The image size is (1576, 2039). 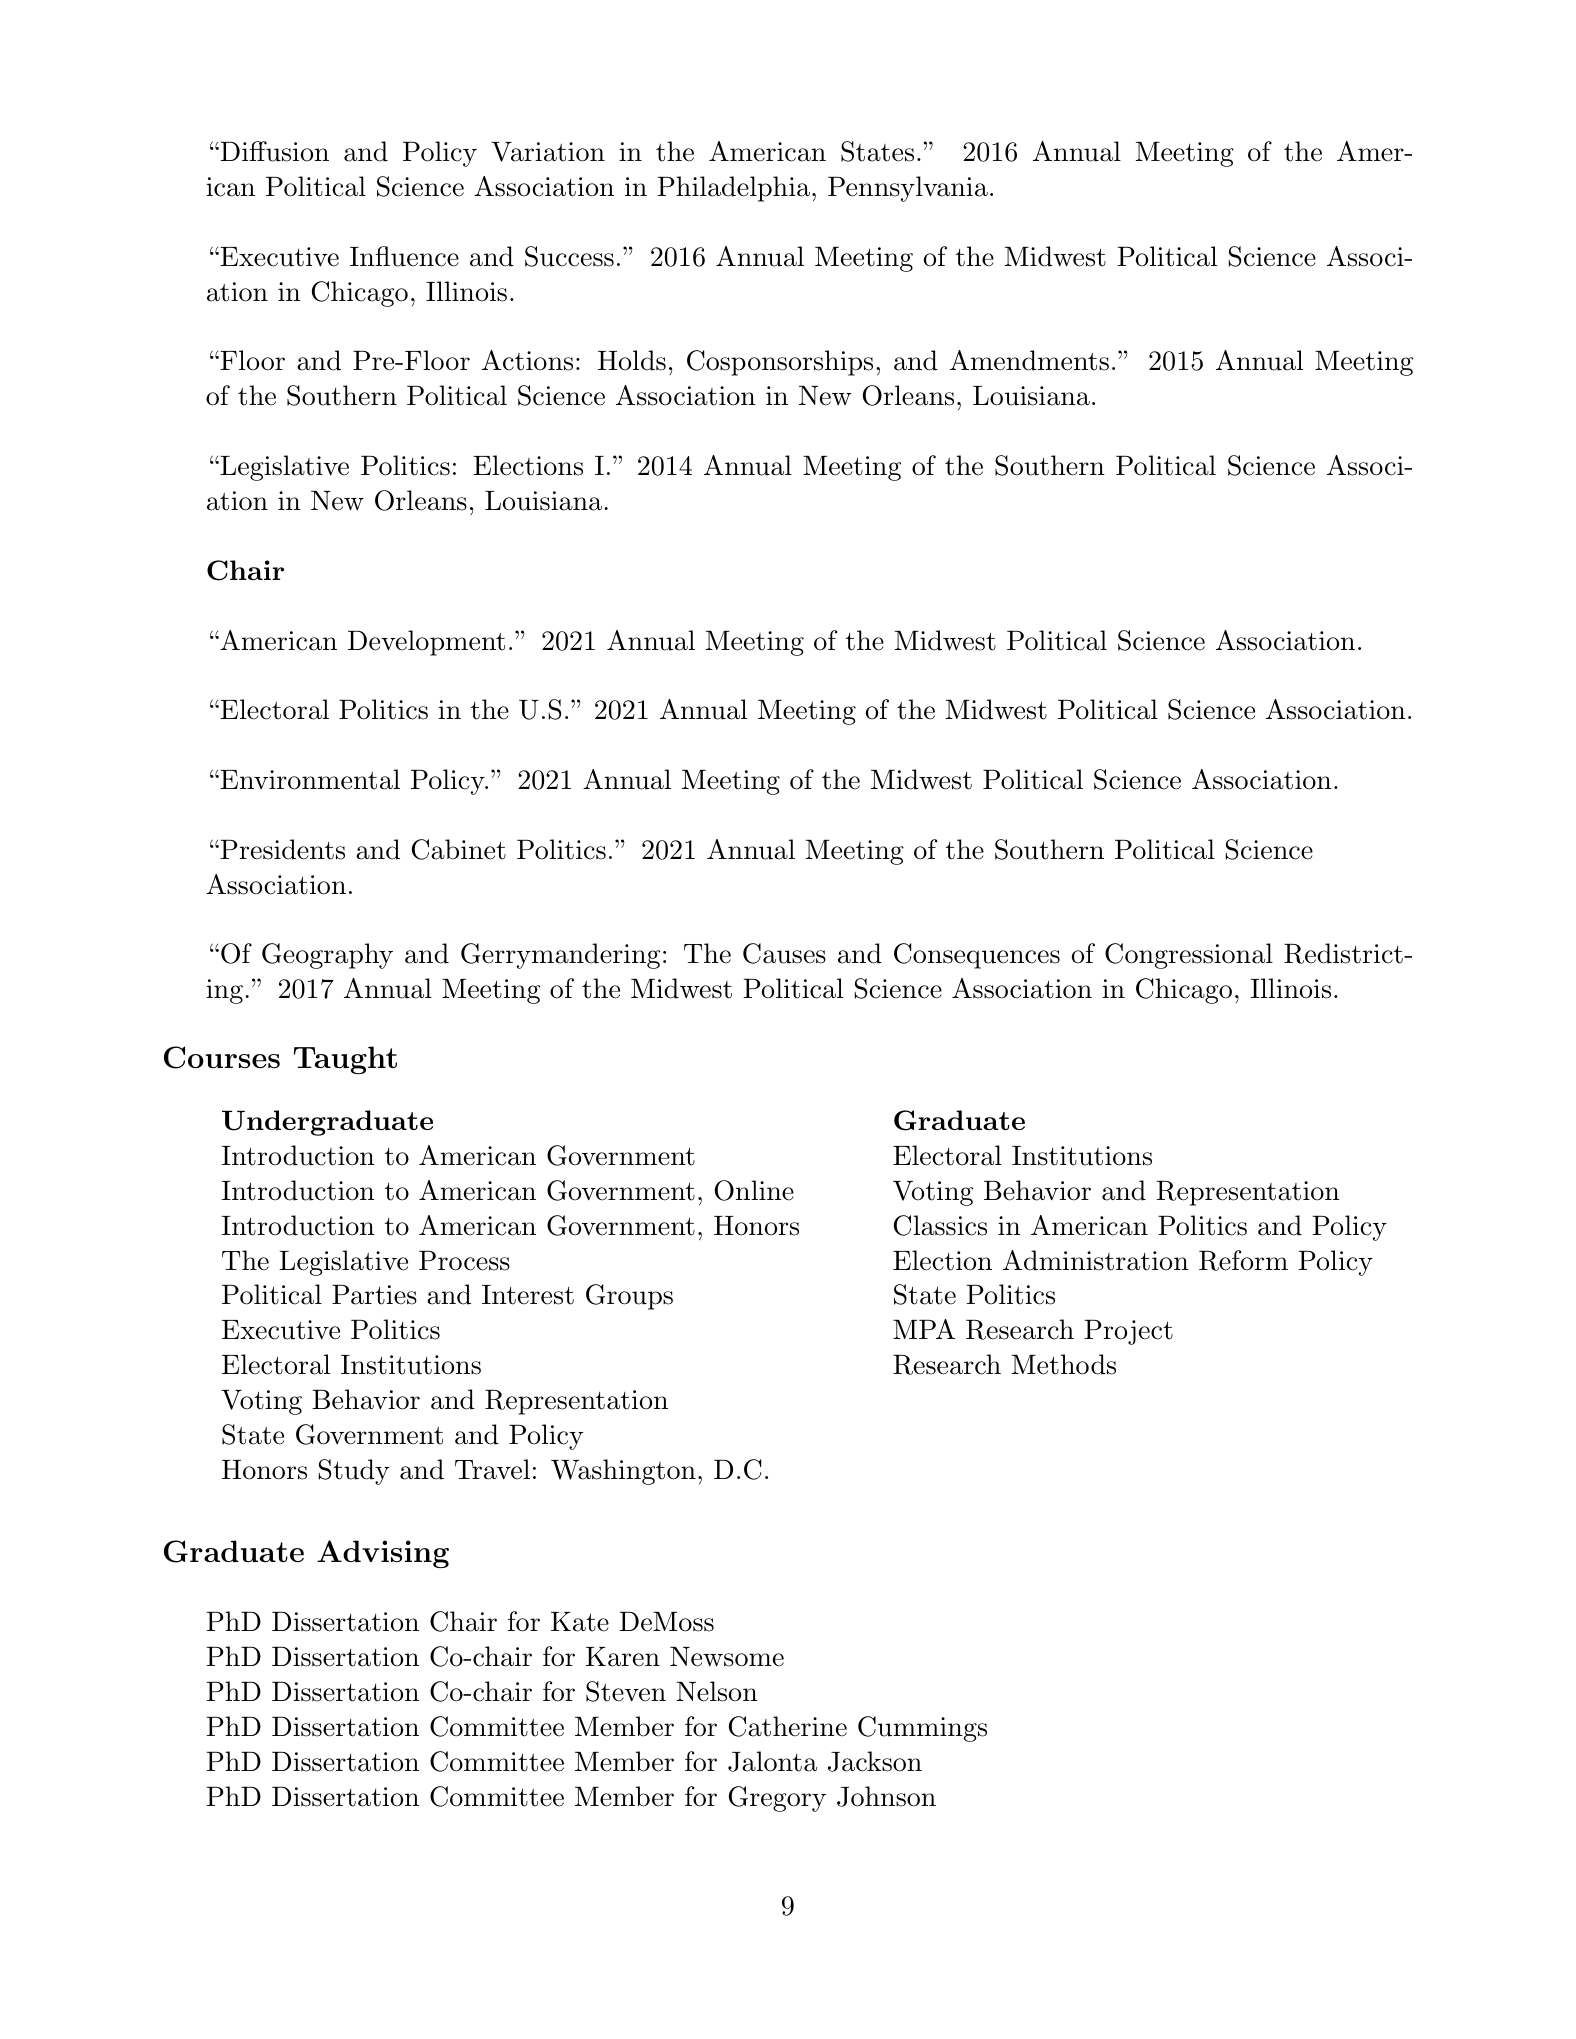 I want to click on Pennsylvania, so click(x=908, y=189).
